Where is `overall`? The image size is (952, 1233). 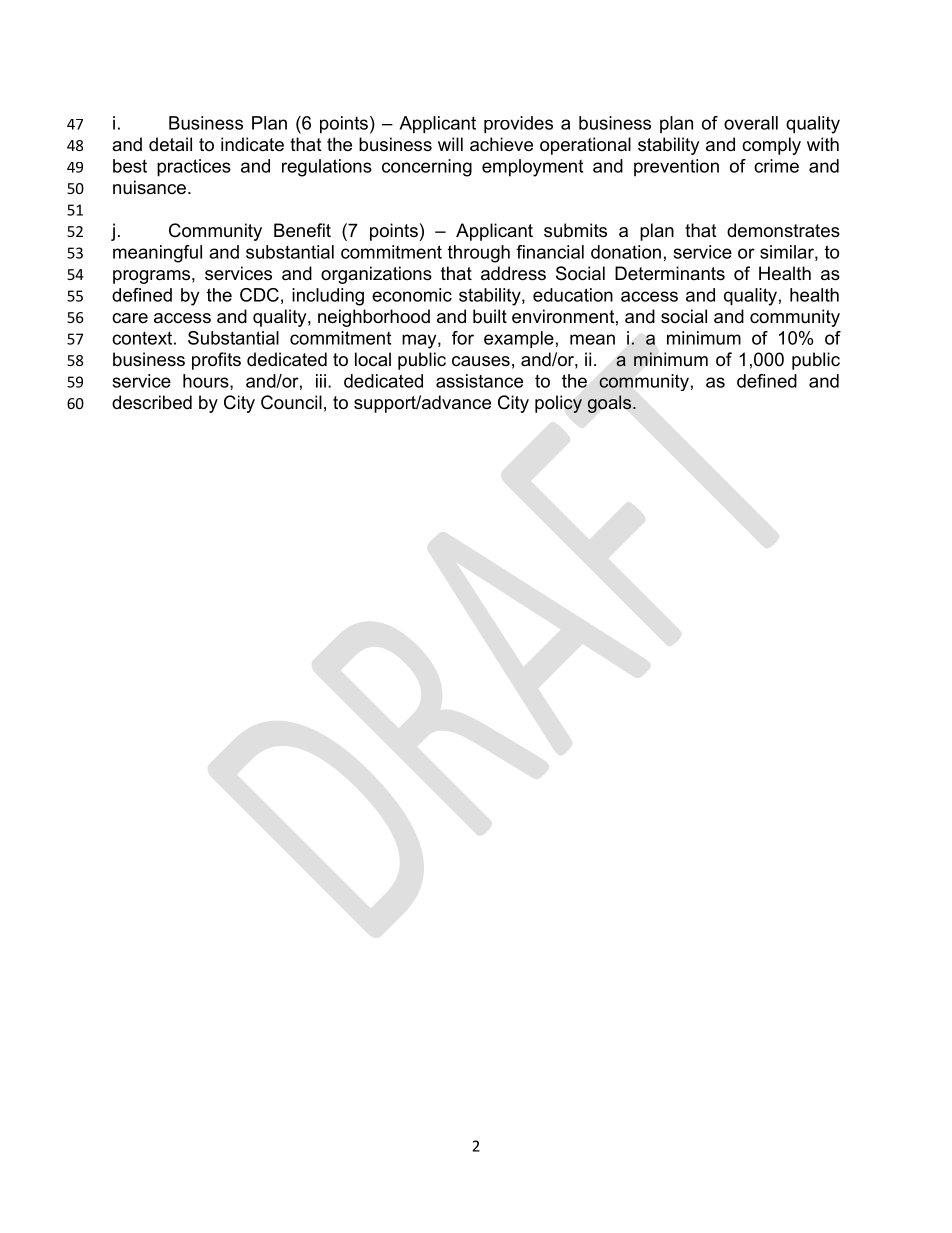
overall is located at coordinates (751, 123).
